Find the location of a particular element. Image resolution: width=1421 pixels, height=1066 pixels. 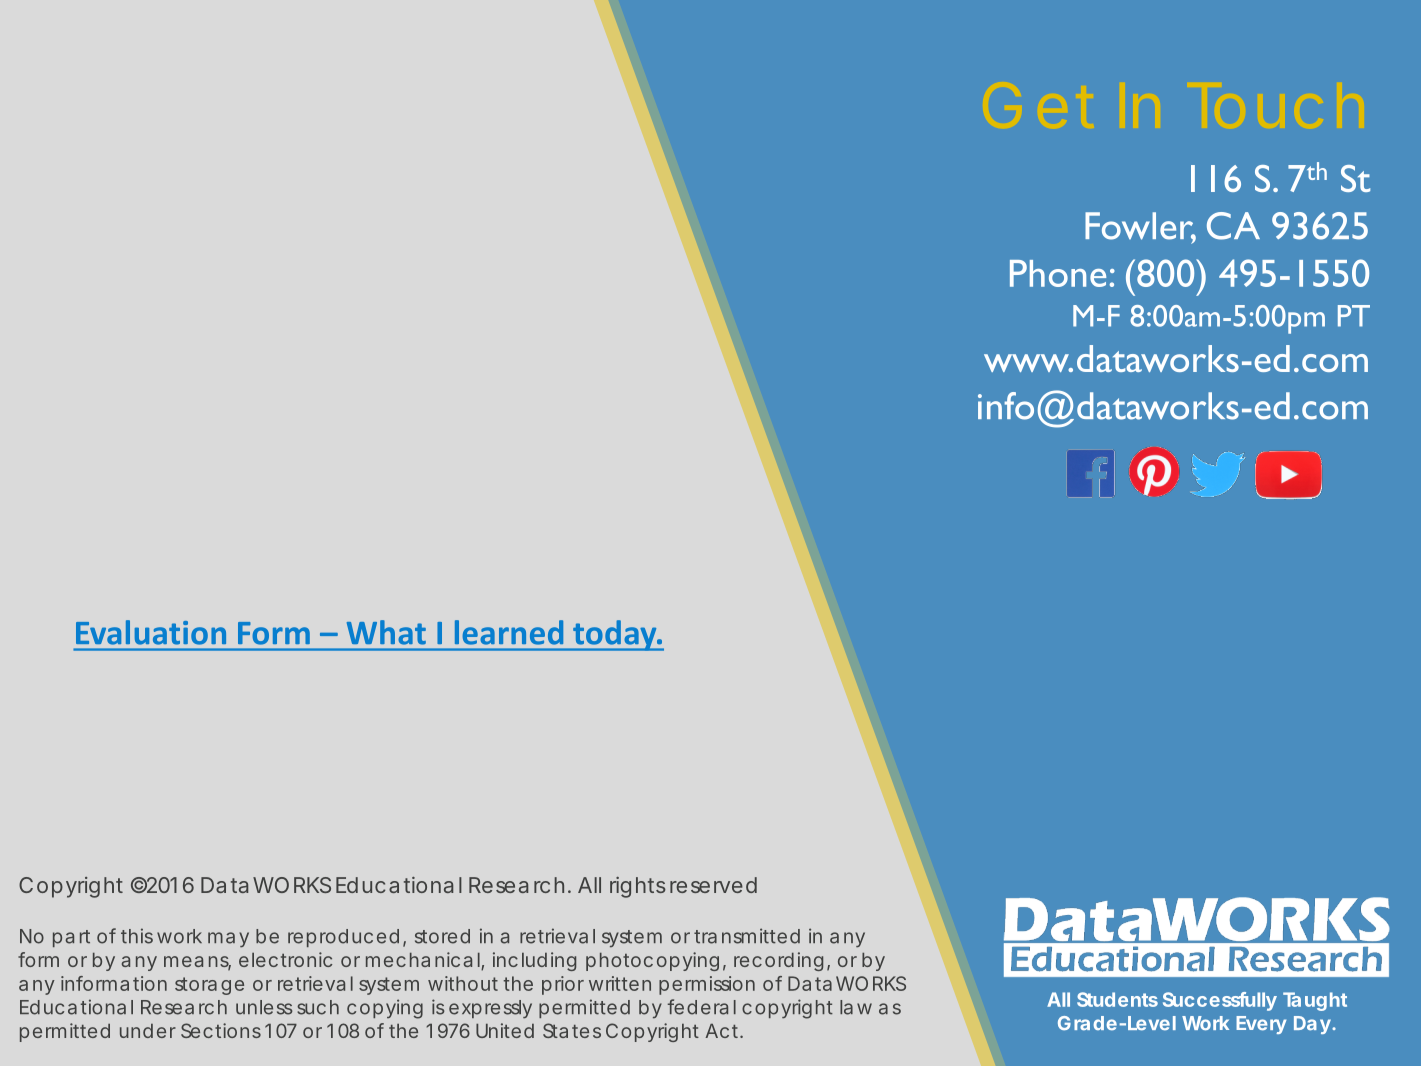

transmitted is located at coordinates (747, 936).
